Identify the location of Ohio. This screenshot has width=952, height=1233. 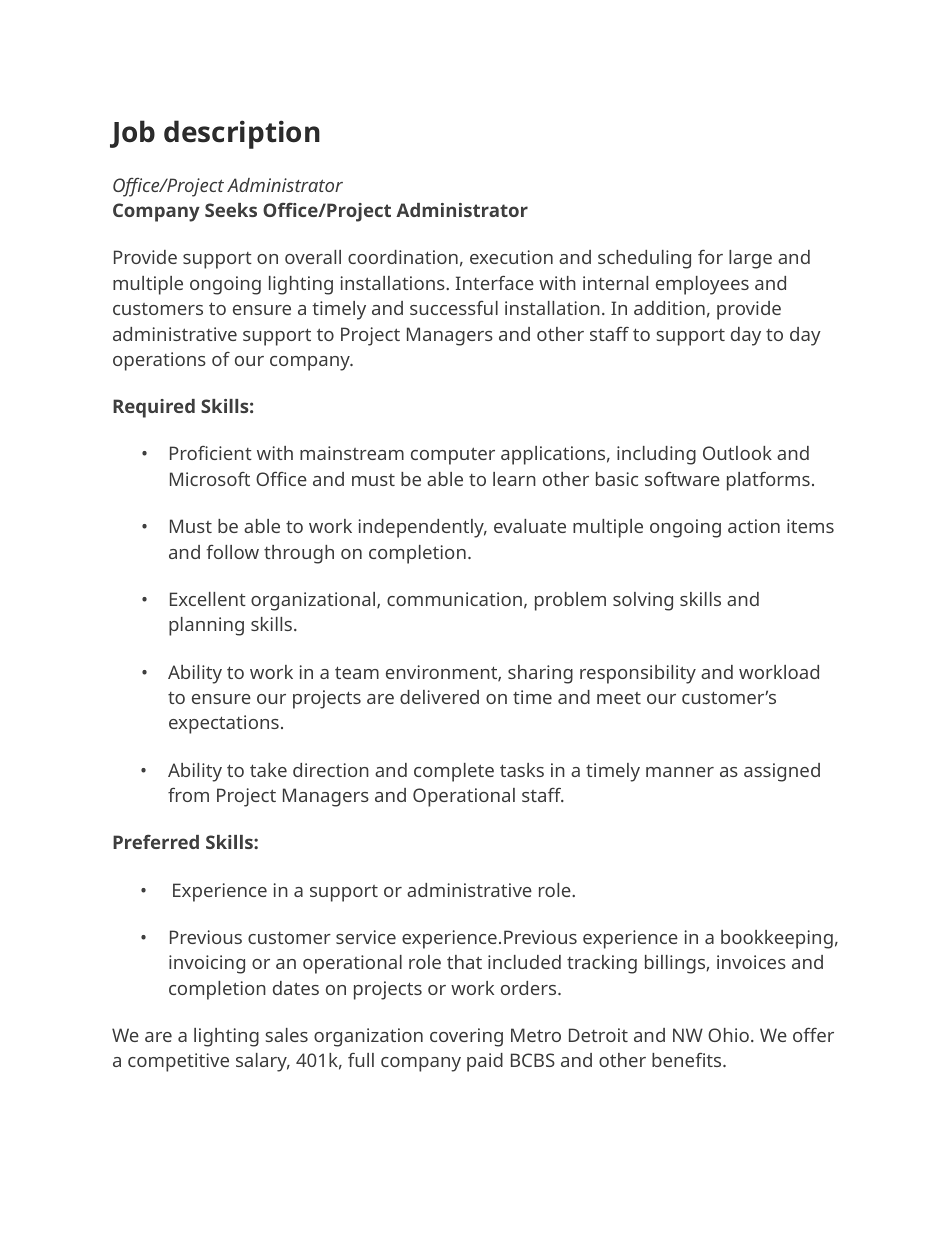
(728, 1035).
